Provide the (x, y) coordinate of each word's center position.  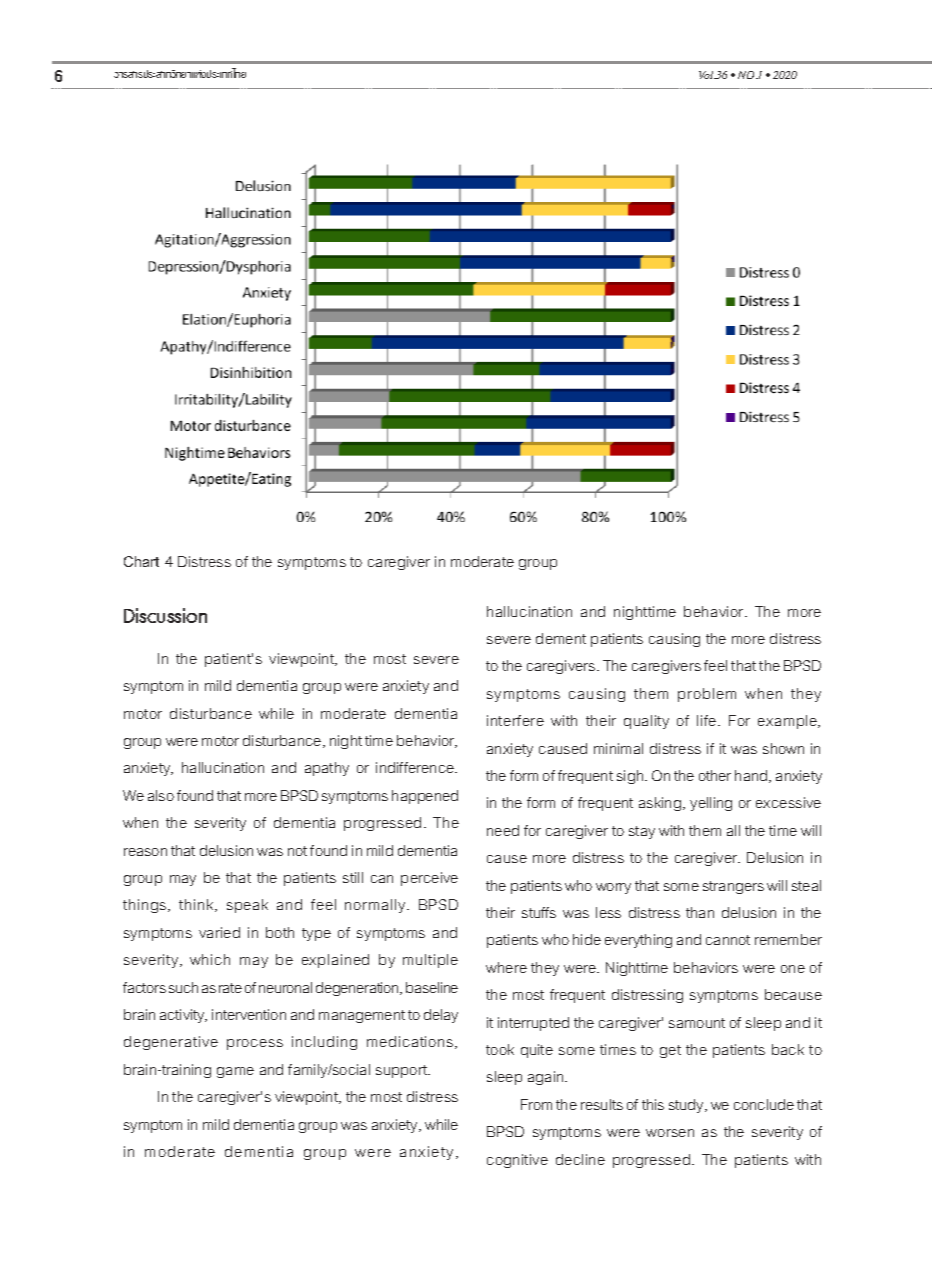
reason (145, 852)
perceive (429, 879)
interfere (515, 720)
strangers (733, 887)
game (235, 1072)
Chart (141, 561)
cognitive (517, 1161)
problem (707, 695)
